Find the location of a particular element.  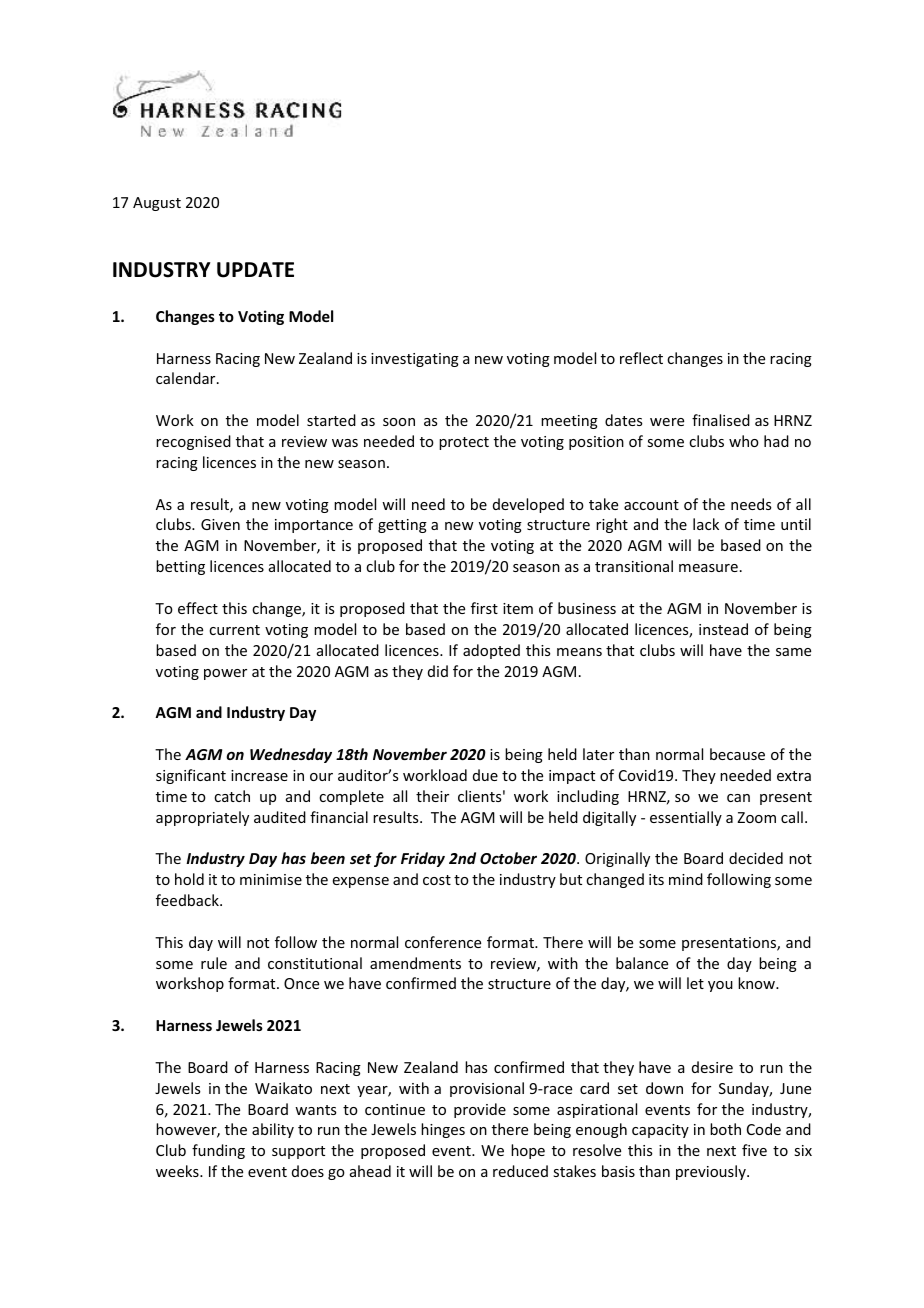

reflect is located at coordinates (641, 358).
